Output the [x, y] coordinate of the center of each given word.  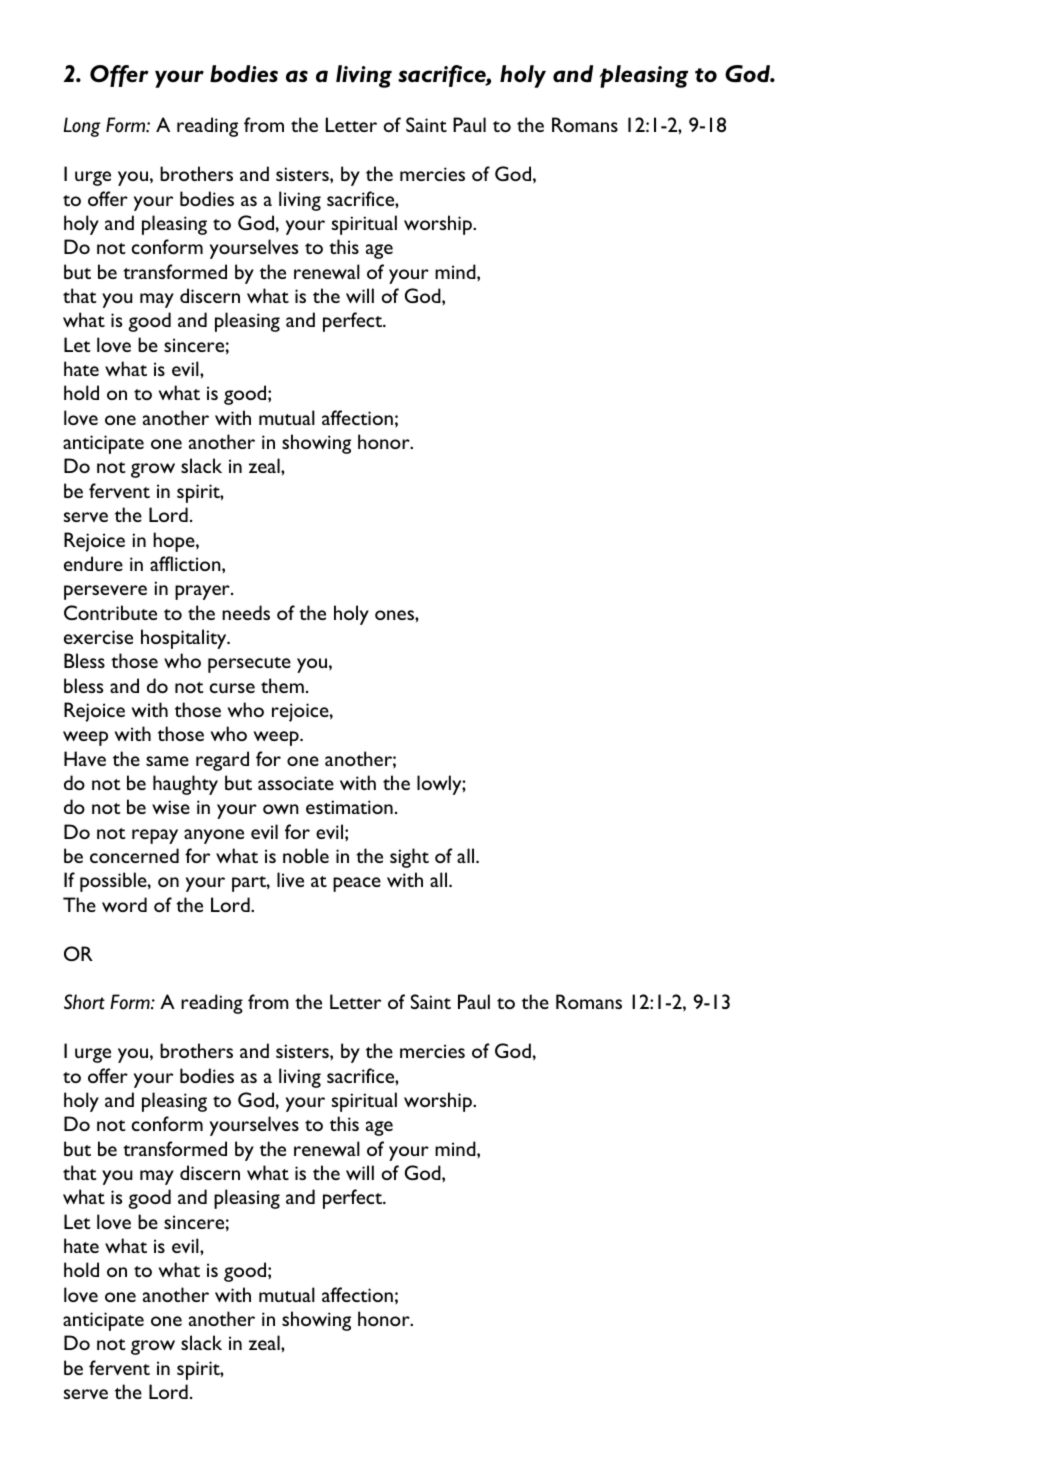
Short [84, 1002]
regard [222, 761]
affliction [186, 563]
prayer [203, 592]
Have [85, 758]
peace [357, 884]
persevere [105, 592]
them [282, 685]
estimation [349, 807]
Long [82, 127]
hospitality [185, 639]
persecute [249, 665]
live [290, 879]
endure [93, 563]
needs [246, 612]
